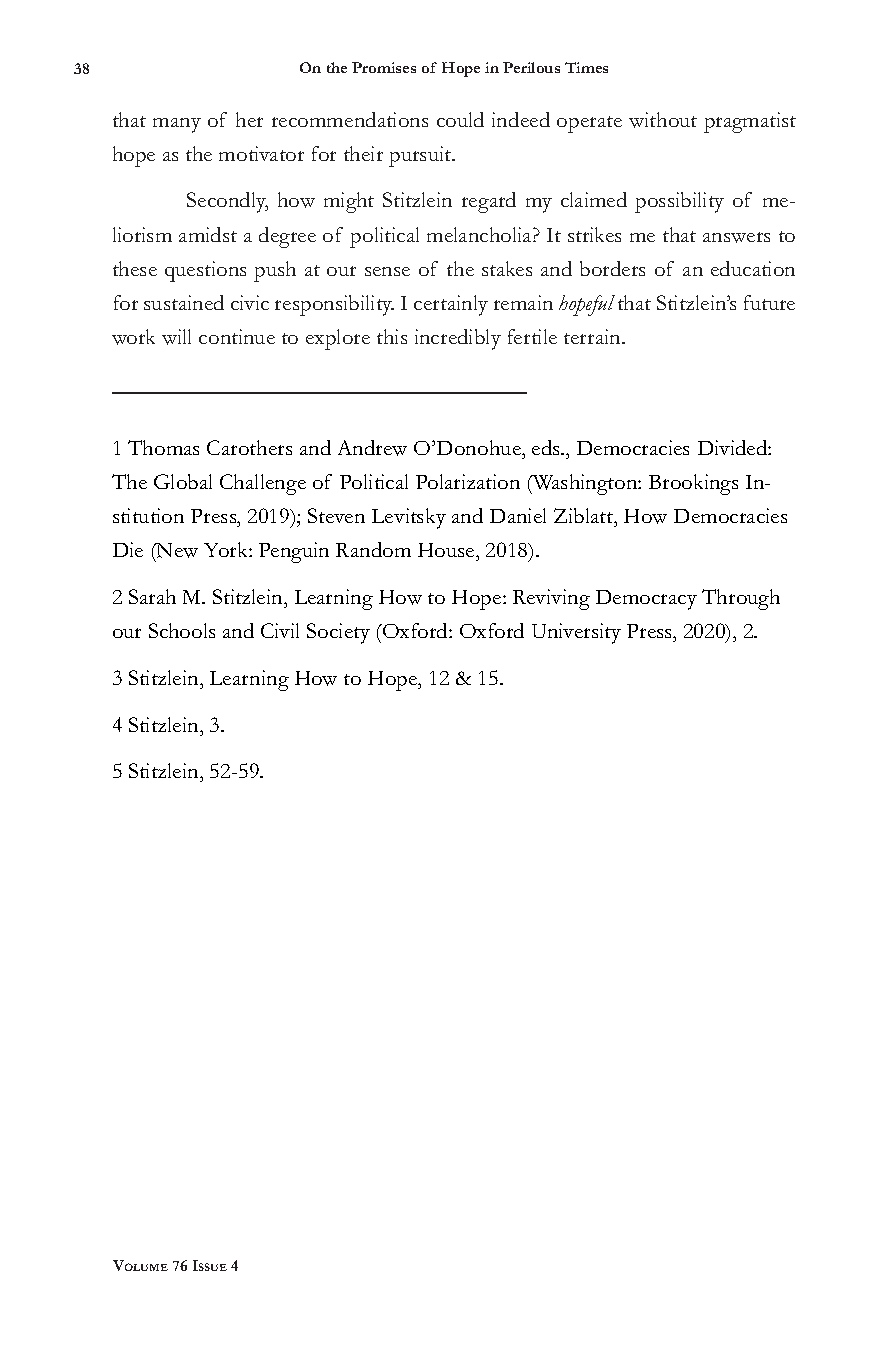  I want to click on regard, so click(489, 202).
